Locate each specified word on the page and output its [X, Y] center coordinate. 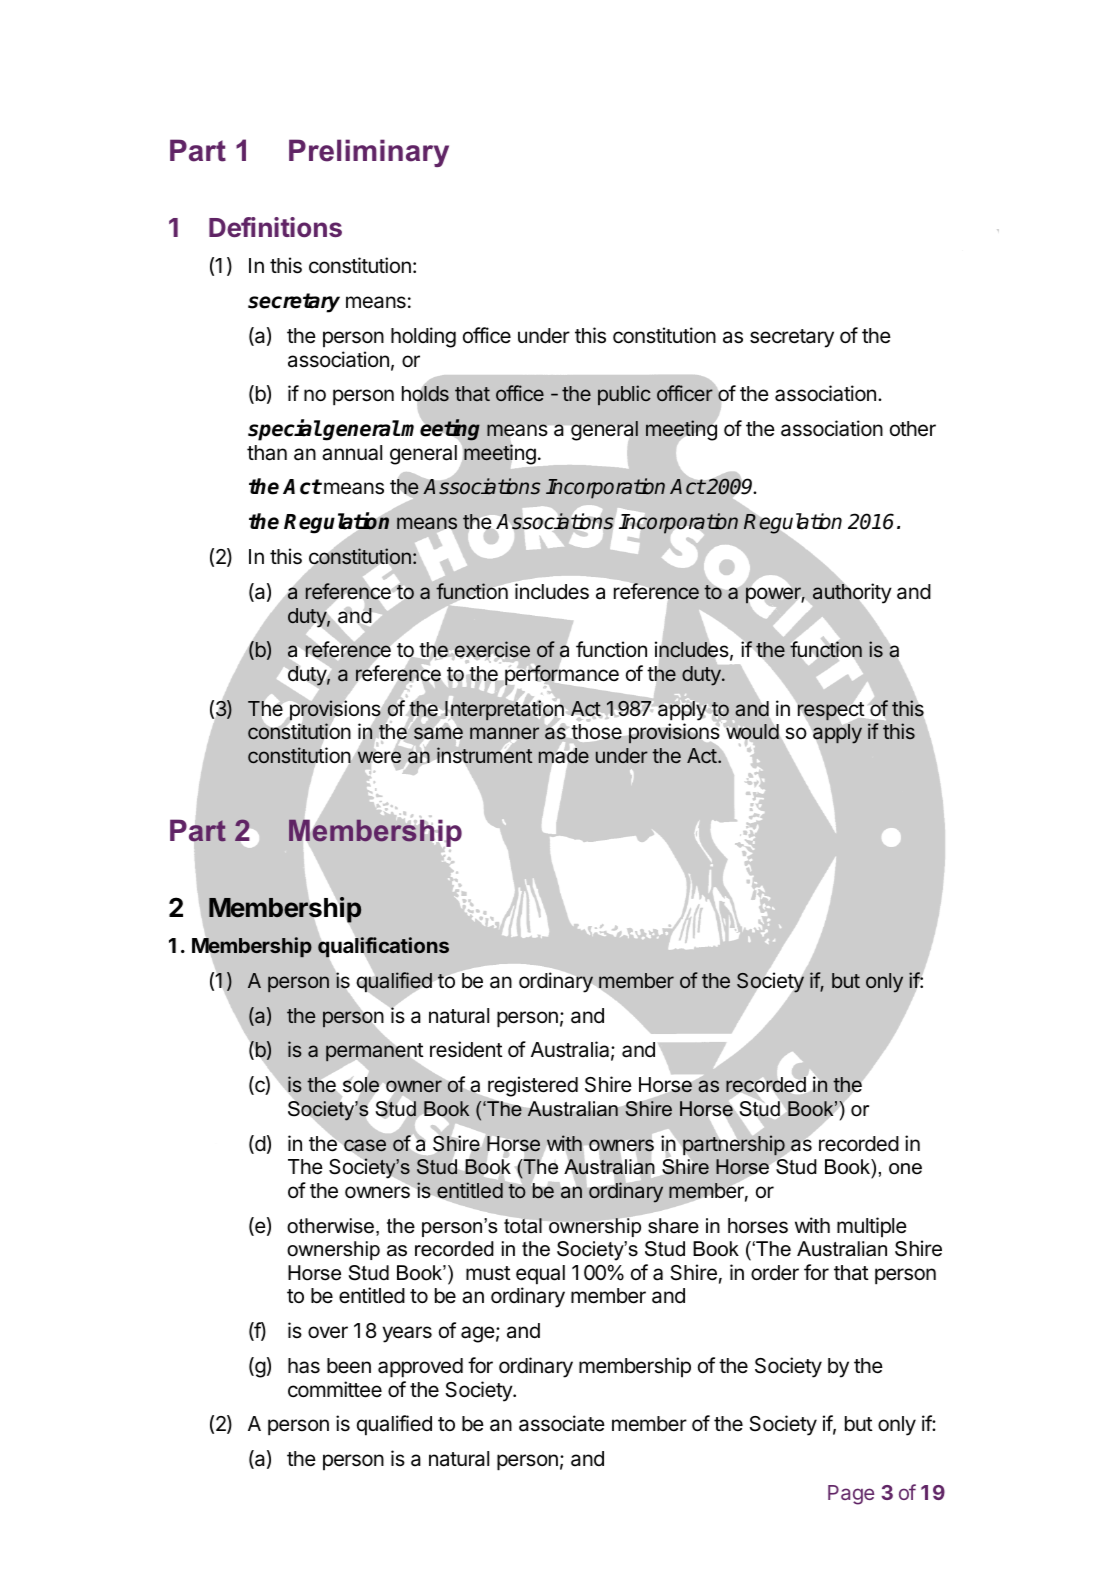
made [564, 756]
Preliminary [369, 153]
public [624, 395]
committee [335, 1389]
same [438, 734]
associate [562, 1423]
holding [423, 337]
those [596, 732]
